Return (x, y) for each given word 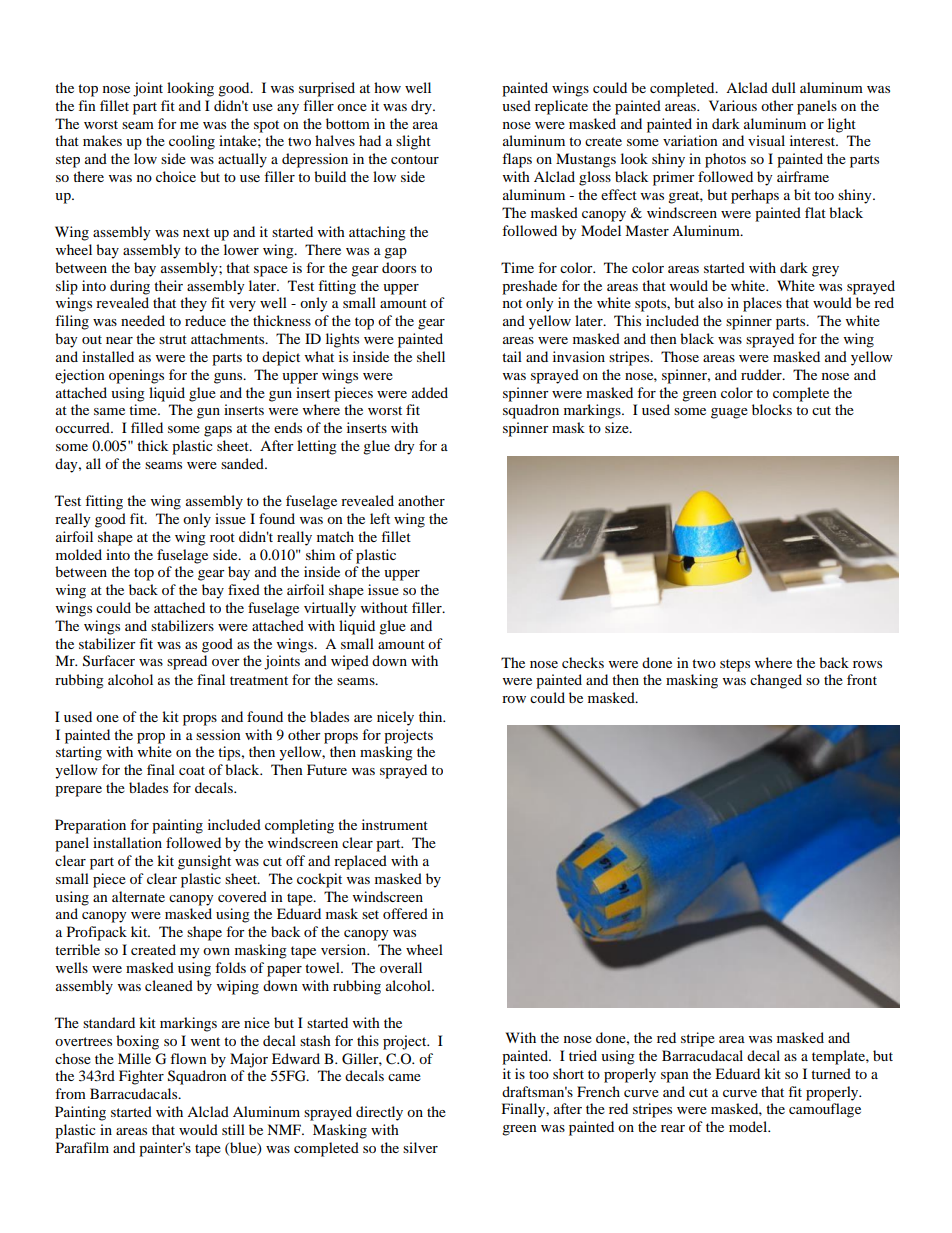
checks (583, 662)
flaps (517, 160)
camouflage (825, 1110)
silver (420, 1147)
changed (776, 681)
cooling (192, 142)
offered (405, 913)
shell (431, 356)
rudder (762, 374)
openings (136, 376)
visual (766, 140)
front (862, 679)
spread (187, 662)
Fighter (141, 1077)
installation (127, 842)
